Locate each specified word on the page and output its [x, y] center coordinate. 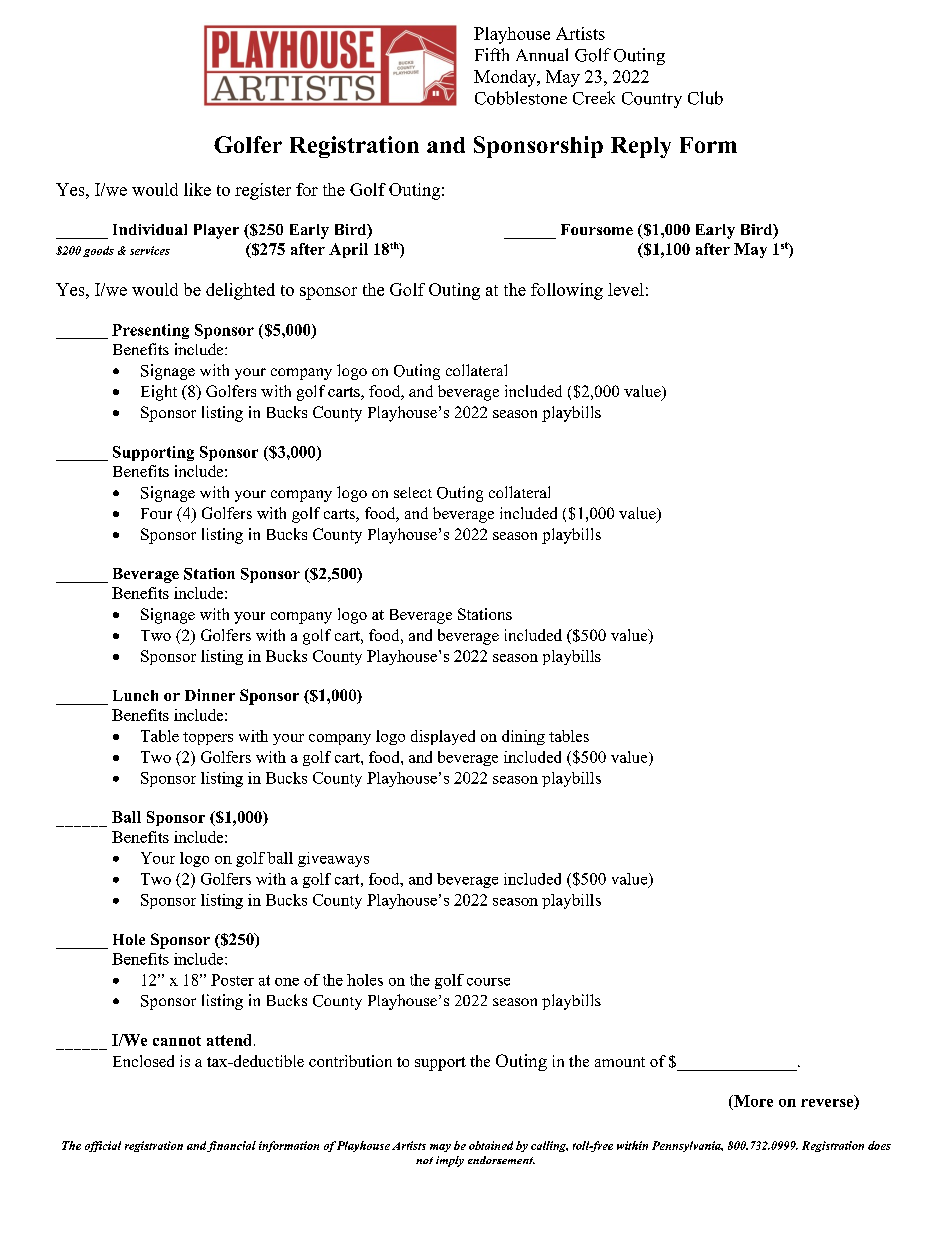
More [752, 1101]
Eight [159, 393]
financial [231, 1146]
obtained [491, 1145]
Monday [506, 78]
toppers [208, 738]
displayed [443, 737]
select [413, 492]
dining [523, 737]
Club [705, 98]
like [197, 189]
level [626, 289]
